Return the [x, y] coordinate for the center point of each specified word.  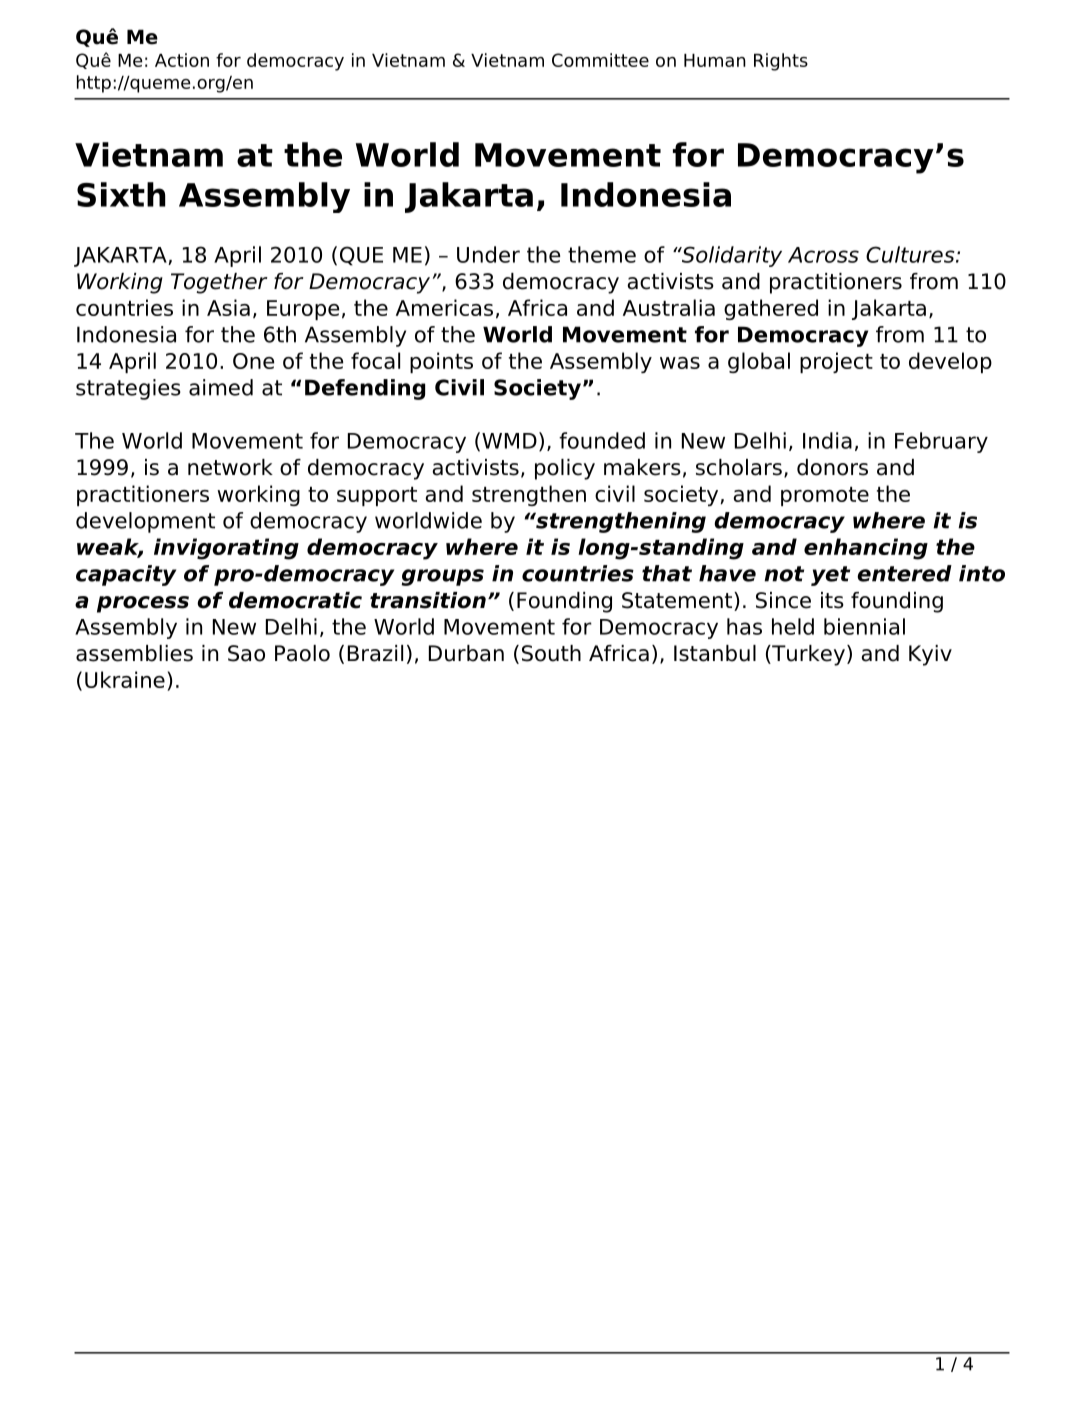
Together [219, 283]
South [551, 653]
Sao [246, 653]
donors [832, 467]
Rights [781, 62]
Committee [600, 60]
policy [565, 469]
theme [602, 254]
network [230, 467]
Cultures [911, 254]
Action [182, 60]
